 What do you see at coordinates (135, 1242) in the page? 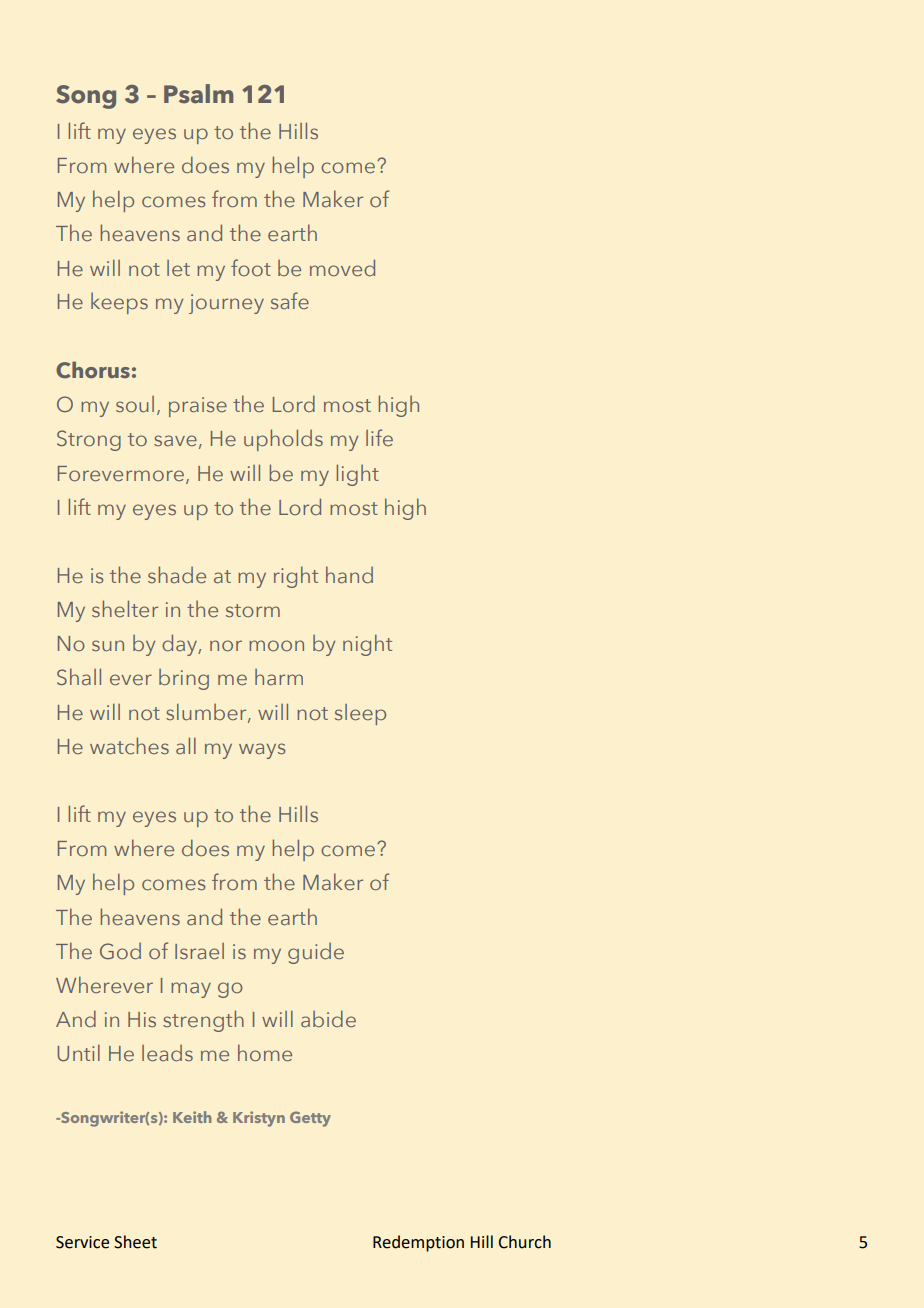
I see `Sheet` at bounding box center [135, 1242].
